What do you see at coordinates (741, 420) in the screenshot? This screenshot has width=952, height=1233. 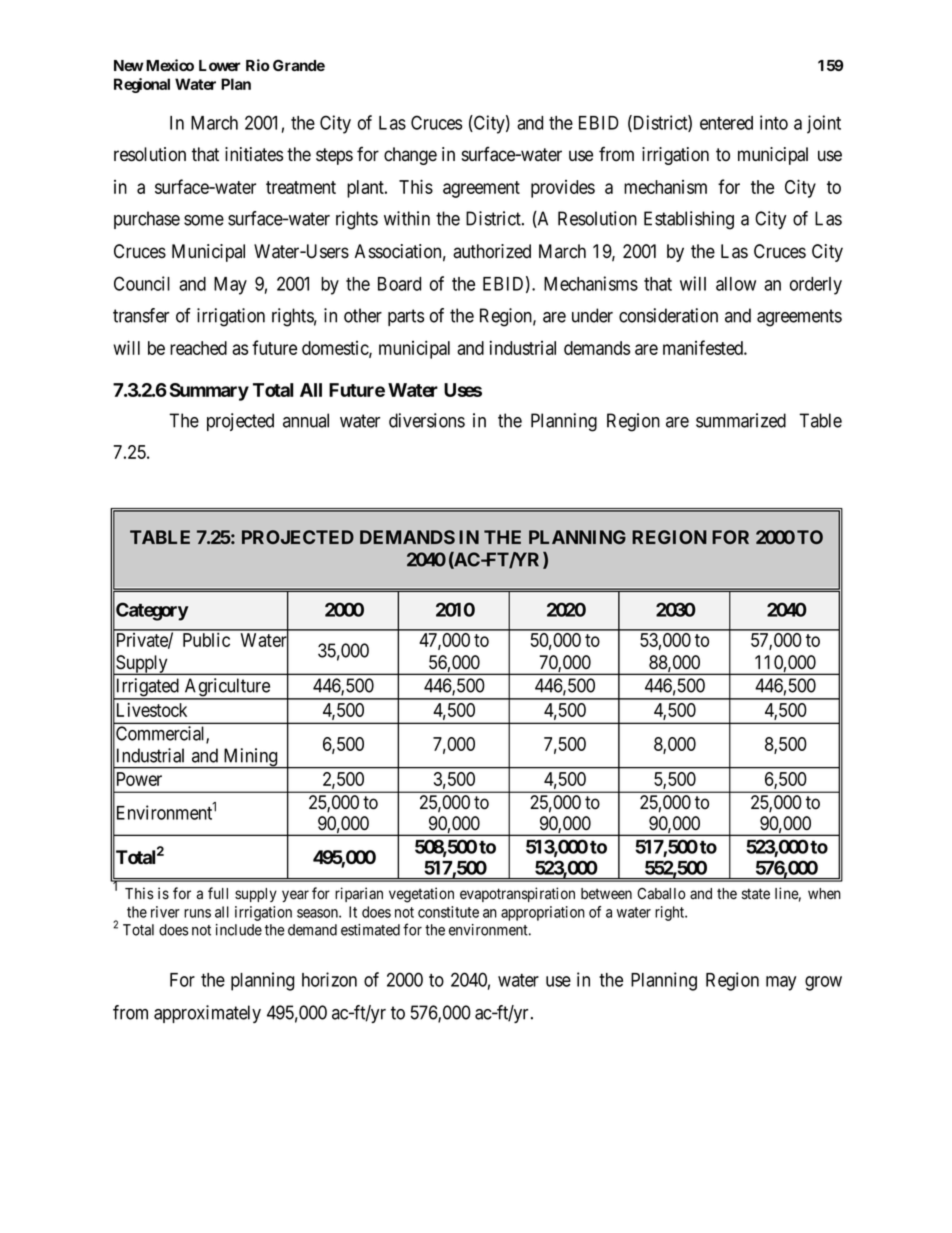 I see `summarized` at bounding box center [741, 420].
